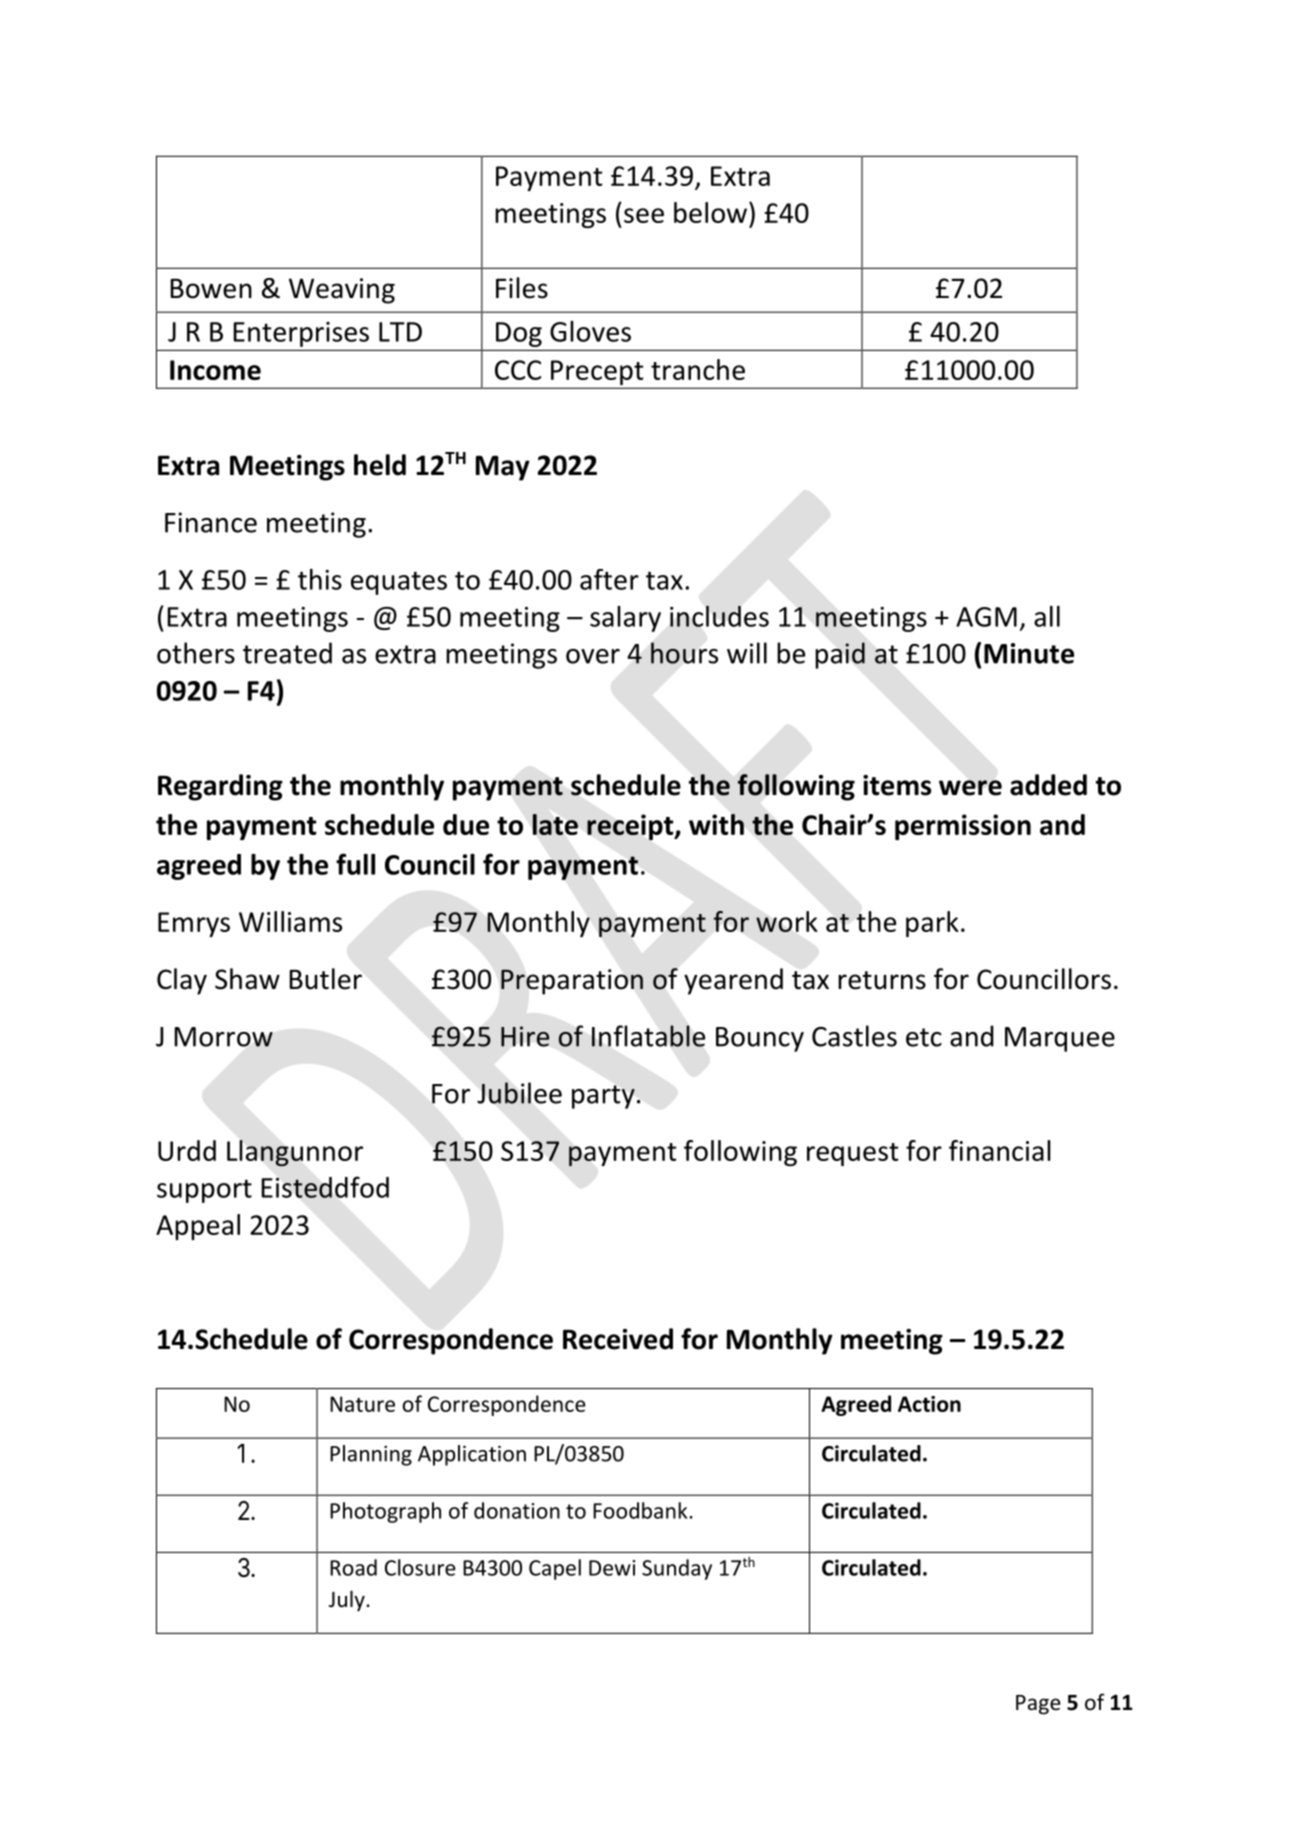  What do you see at coordinates (677, 1569) in the image?
I see `Sunday` at bounding box center [677, 1569].
